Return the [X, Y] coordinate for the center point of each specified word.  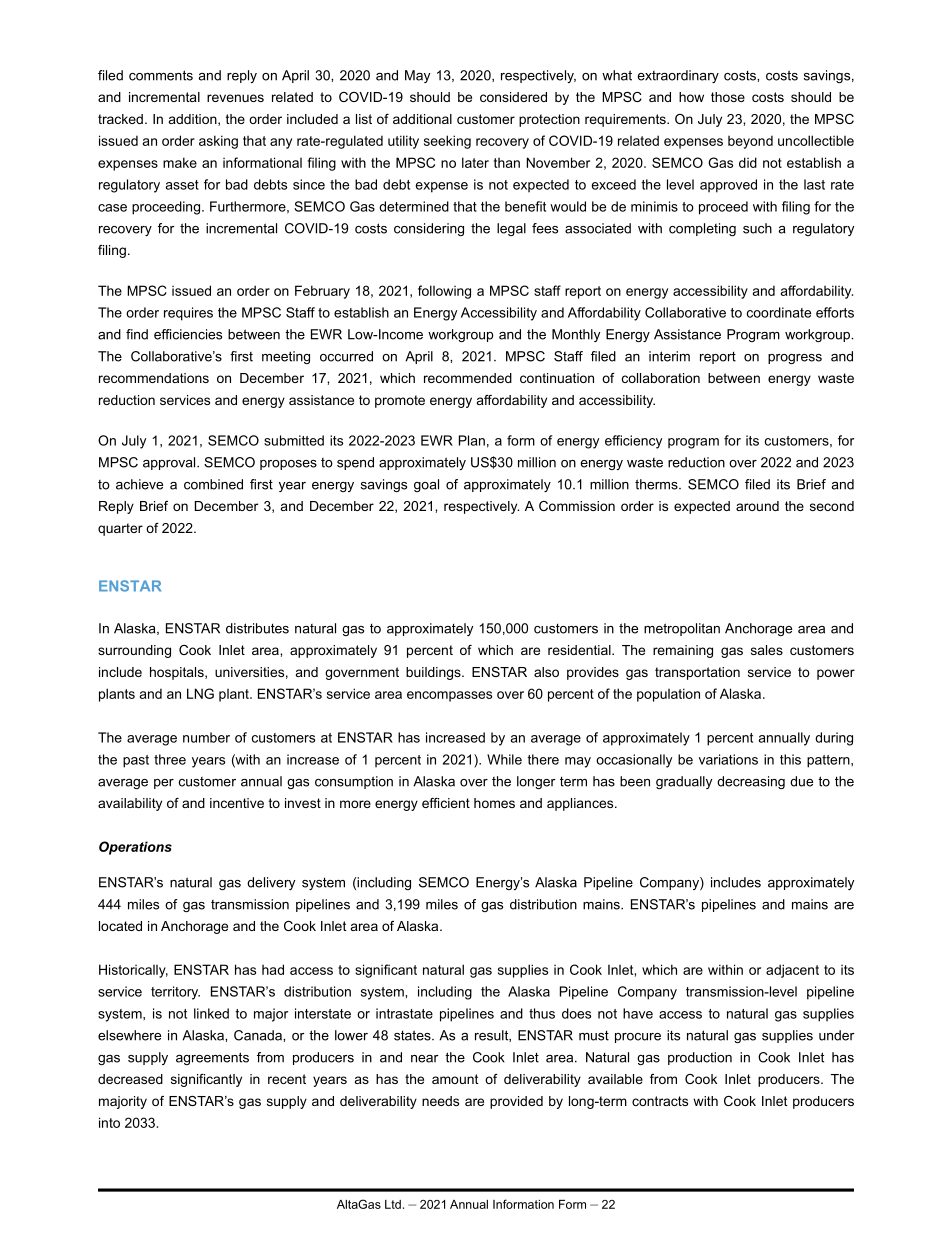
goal [426, 485]
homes [494, 803]
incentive [237, 803]
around [757, 506]
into [109, 1122]
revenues [235, 98]
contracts [660, 1101]
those [728, 97]
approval [170, 463]
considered [513, 97]
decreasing [751, 782]
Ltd [393, 1204]
